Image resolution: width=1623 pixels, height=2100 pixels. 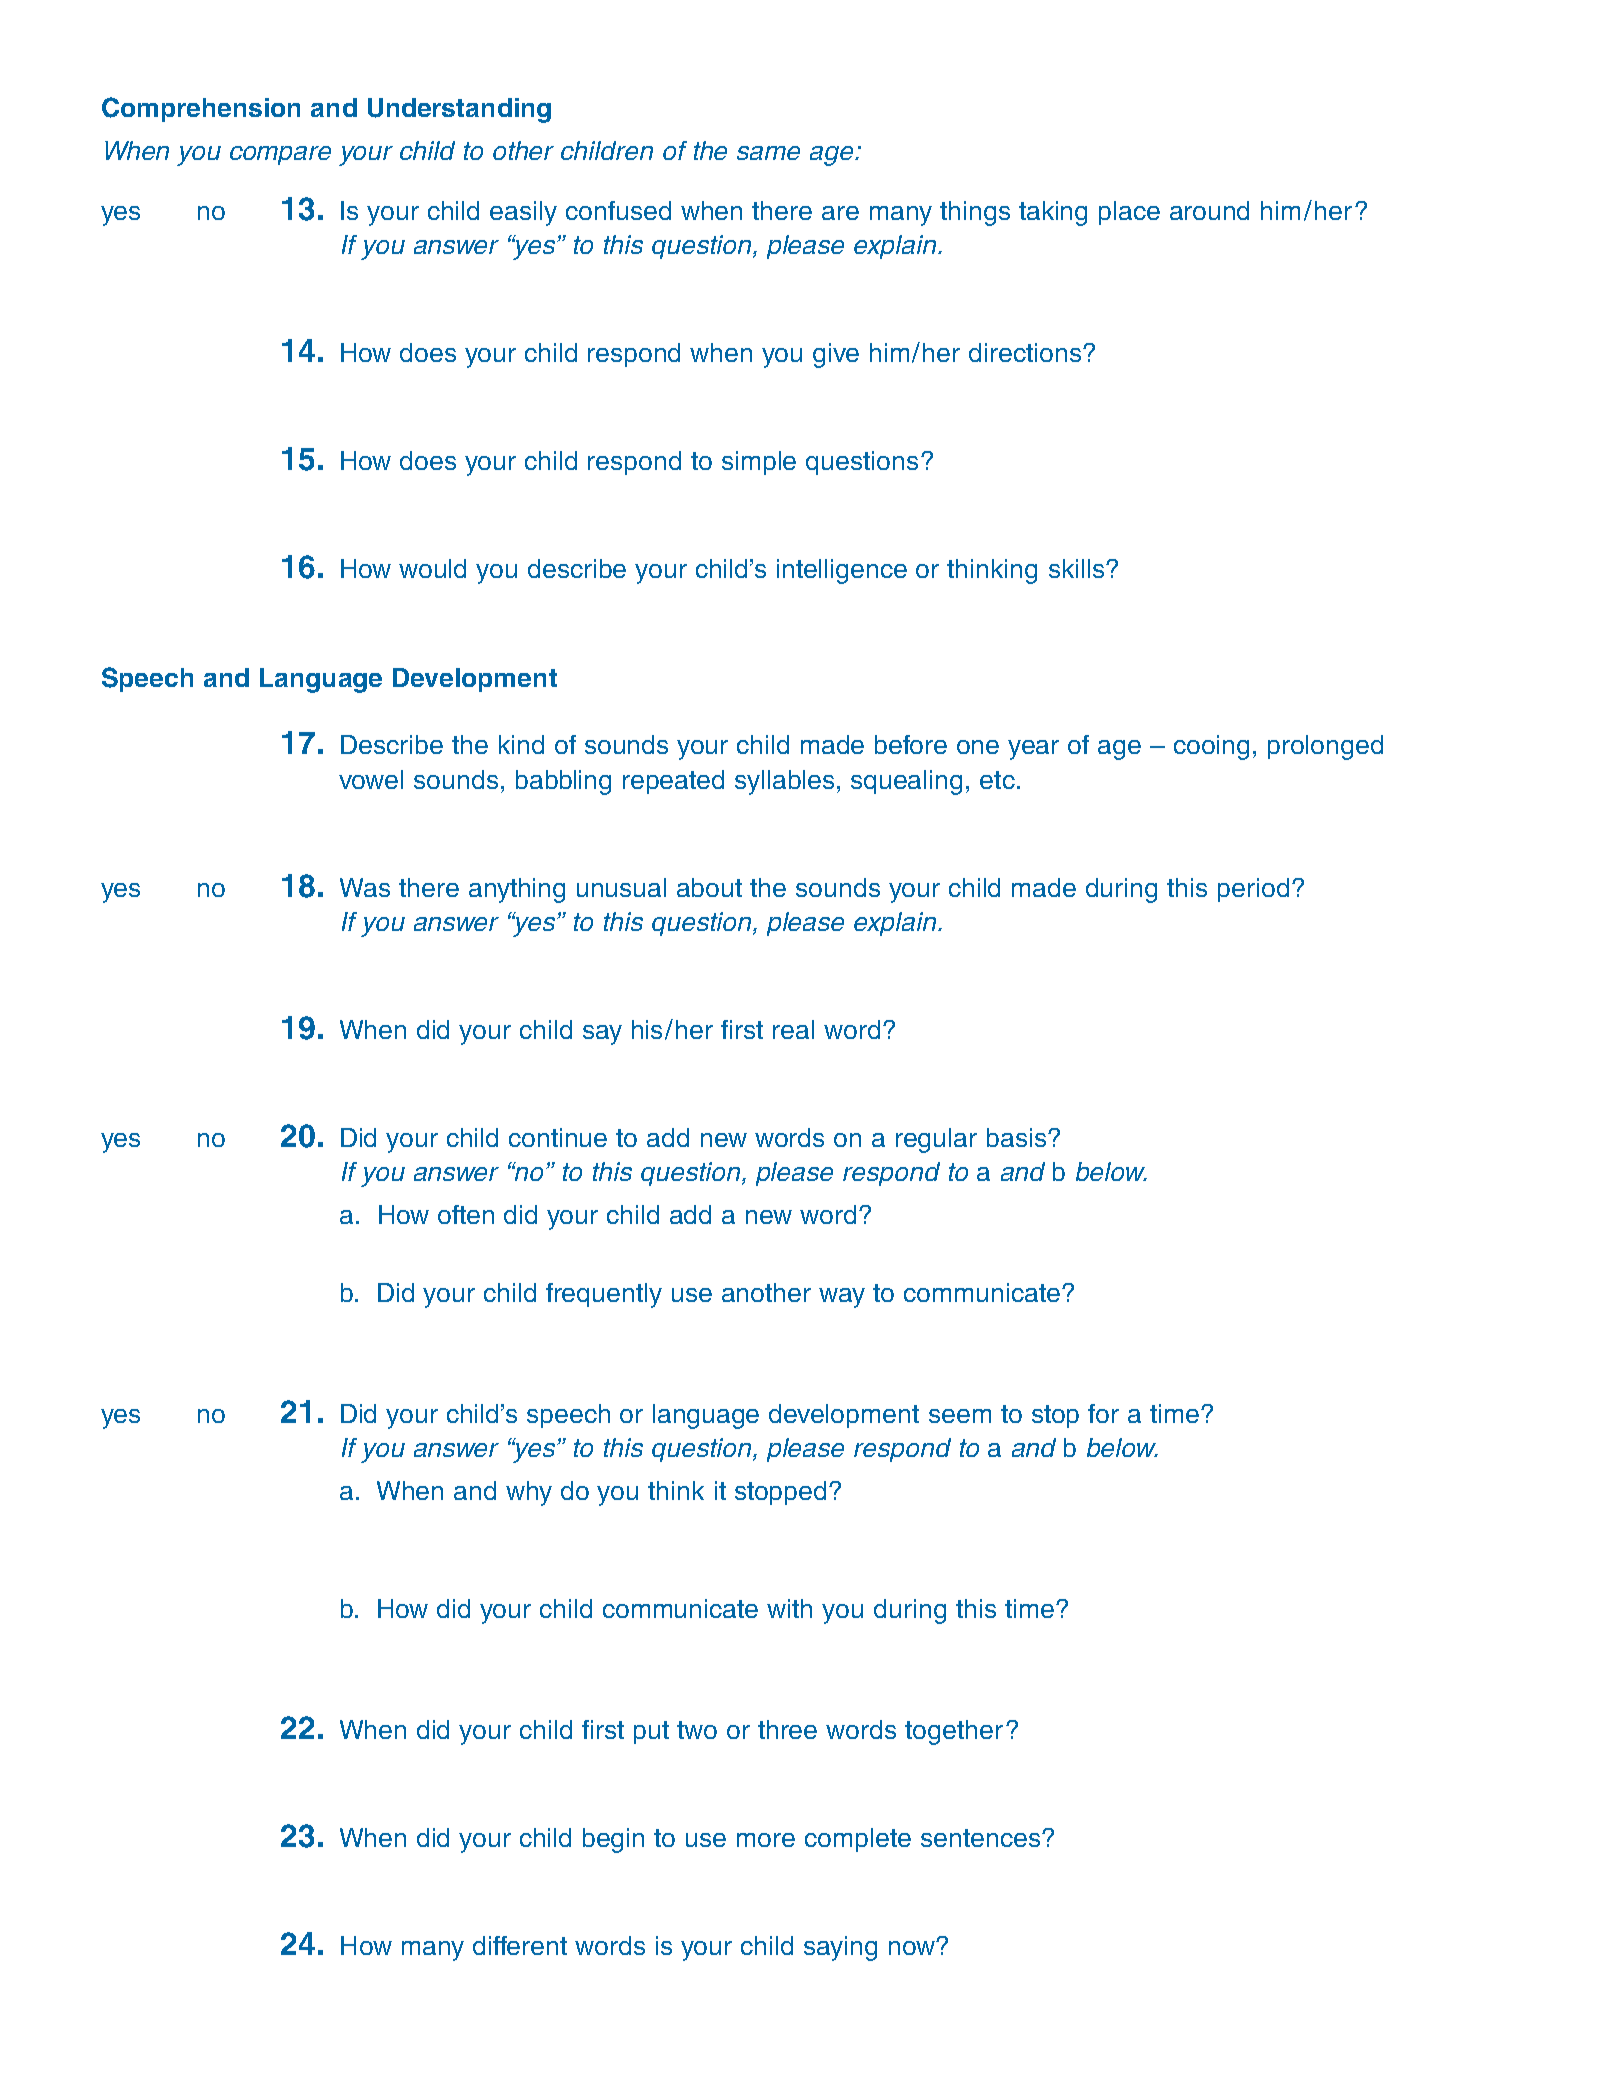 I want to click on sentences, so click(x=982, y=1838).
